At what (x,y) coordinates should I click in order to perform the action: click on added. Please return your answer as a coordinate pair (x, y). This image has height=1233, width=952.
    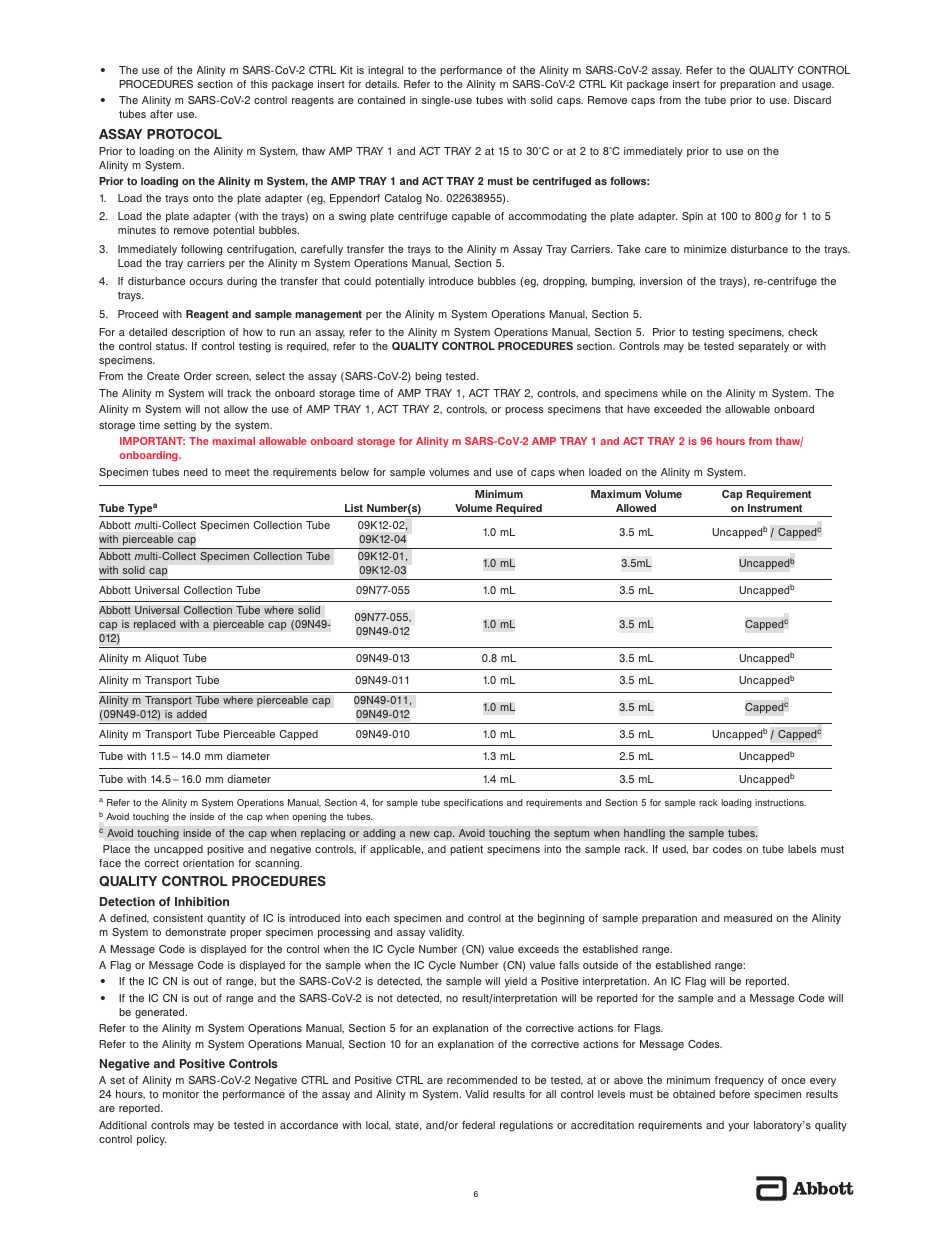
    Looking at the image, I should click on (192, 714).
